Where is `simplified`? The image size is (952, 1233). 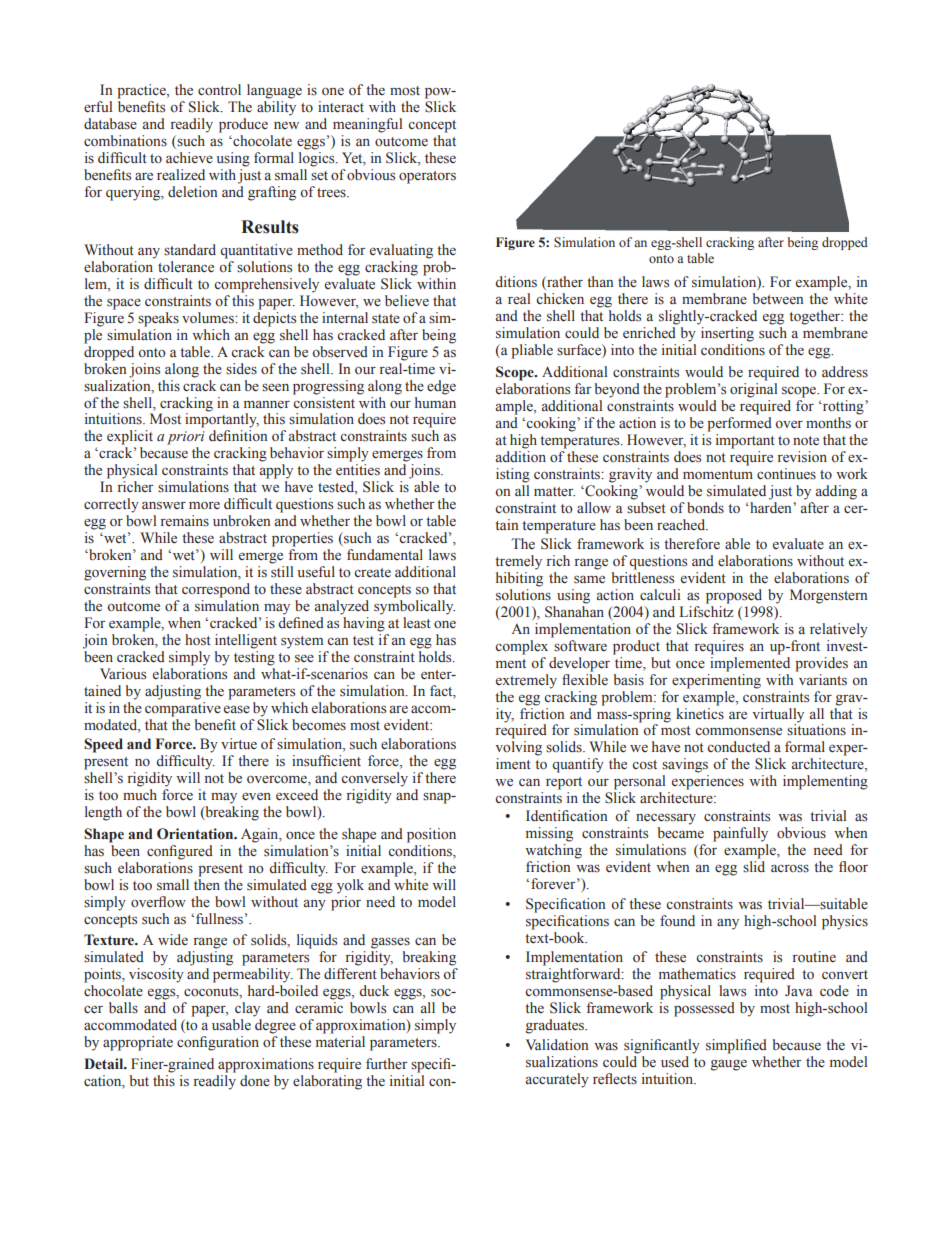
simplified is located at coordinates (736, 1046).
